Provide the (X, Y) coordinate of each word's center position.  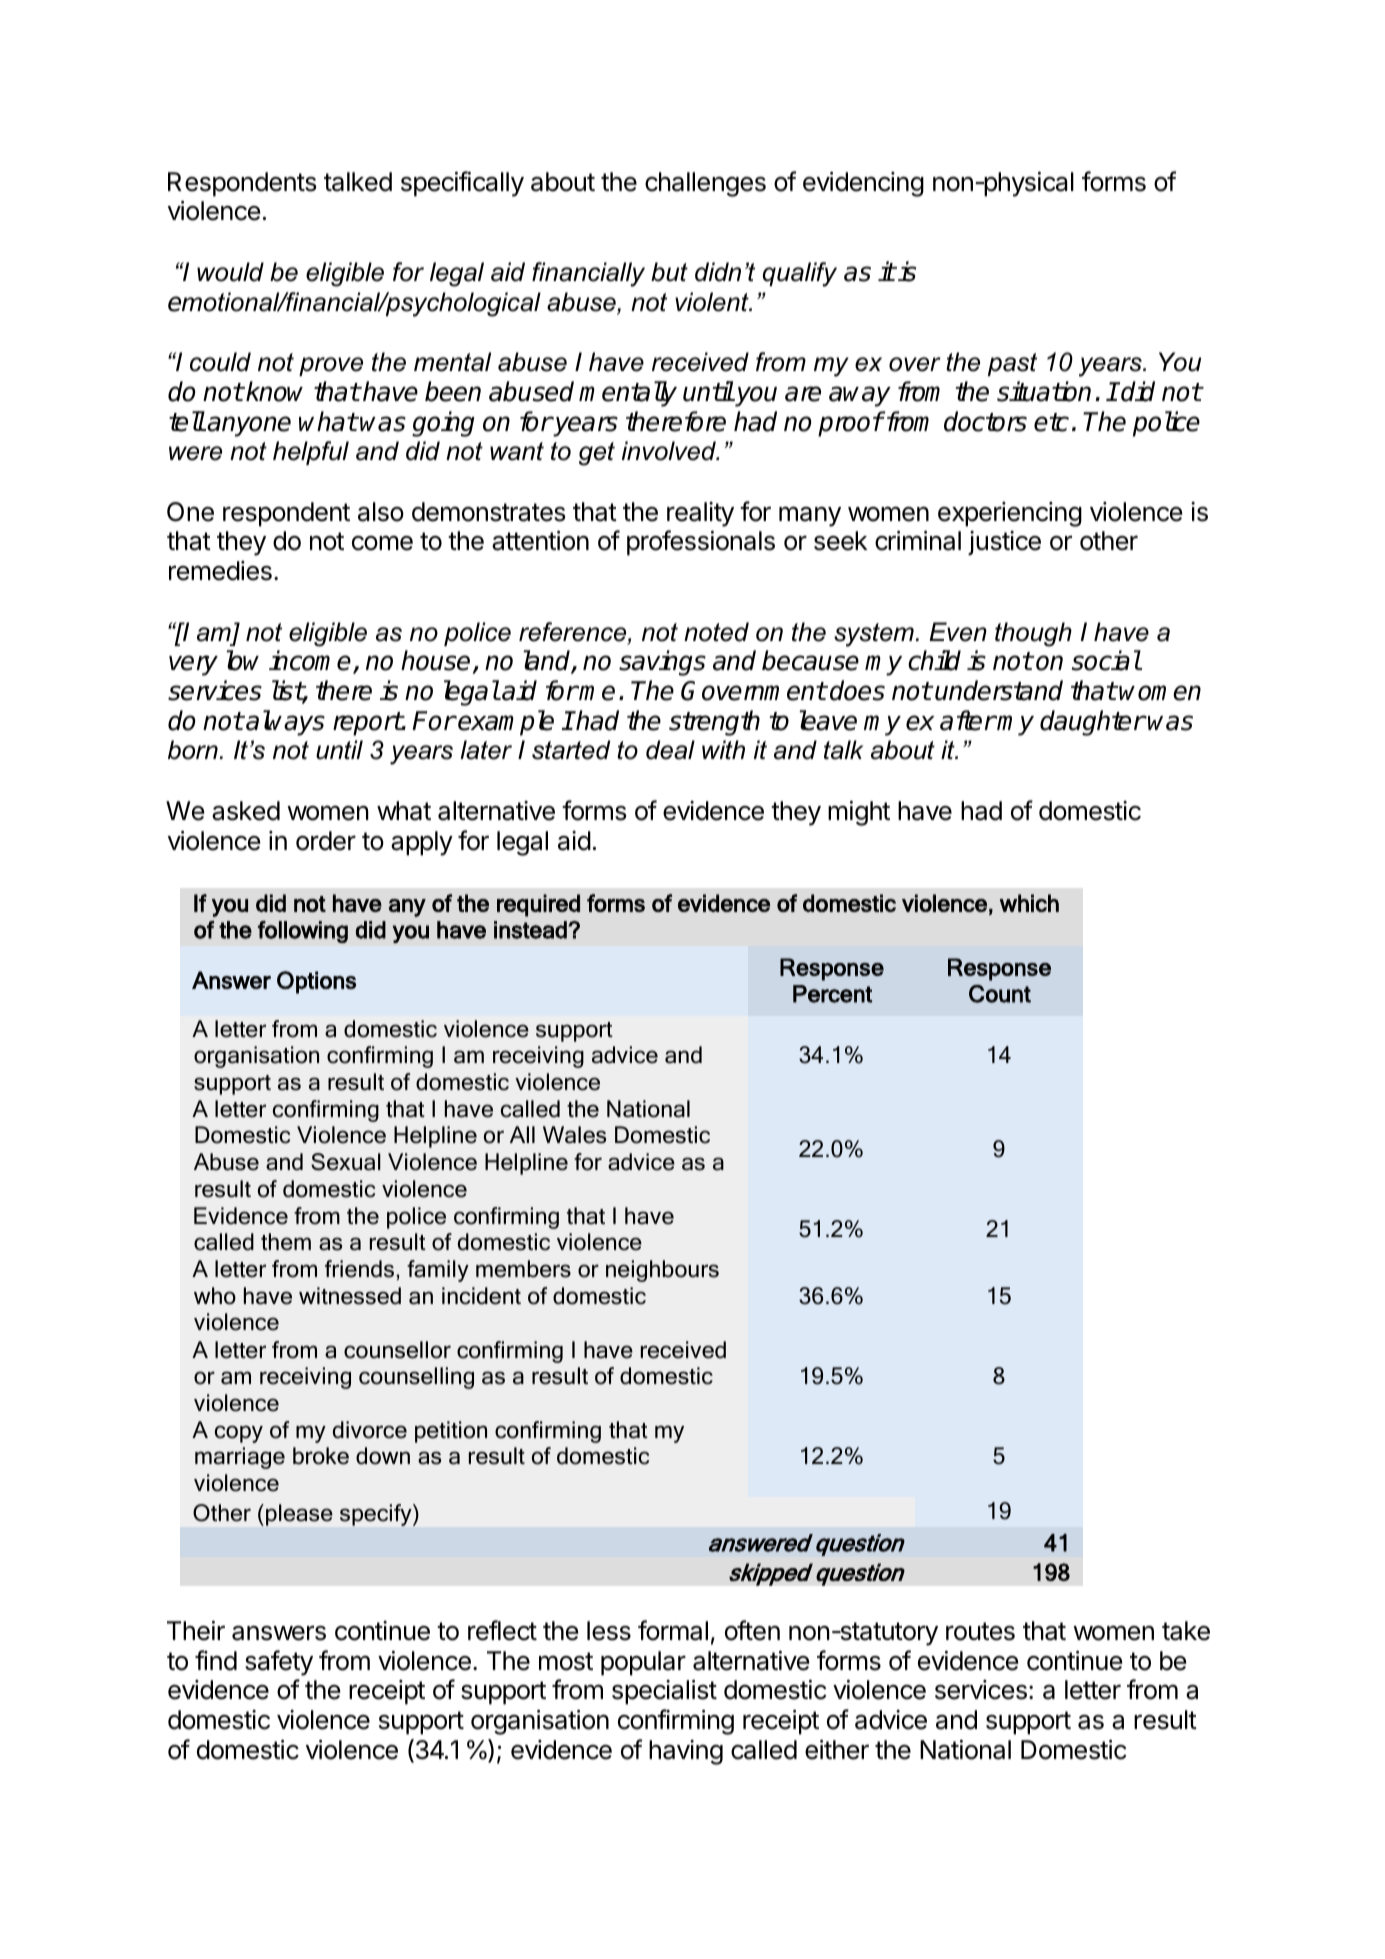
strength (714, 723)
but (669, 272)
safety (279, 1663)
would (230, 272)
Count (1000, 994)
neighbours (662, 1271)
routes (980, 1631)
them (286, 1242)
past (1012, 364)
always (285, 723)
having (686, 1752)
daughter (1092, 723)
